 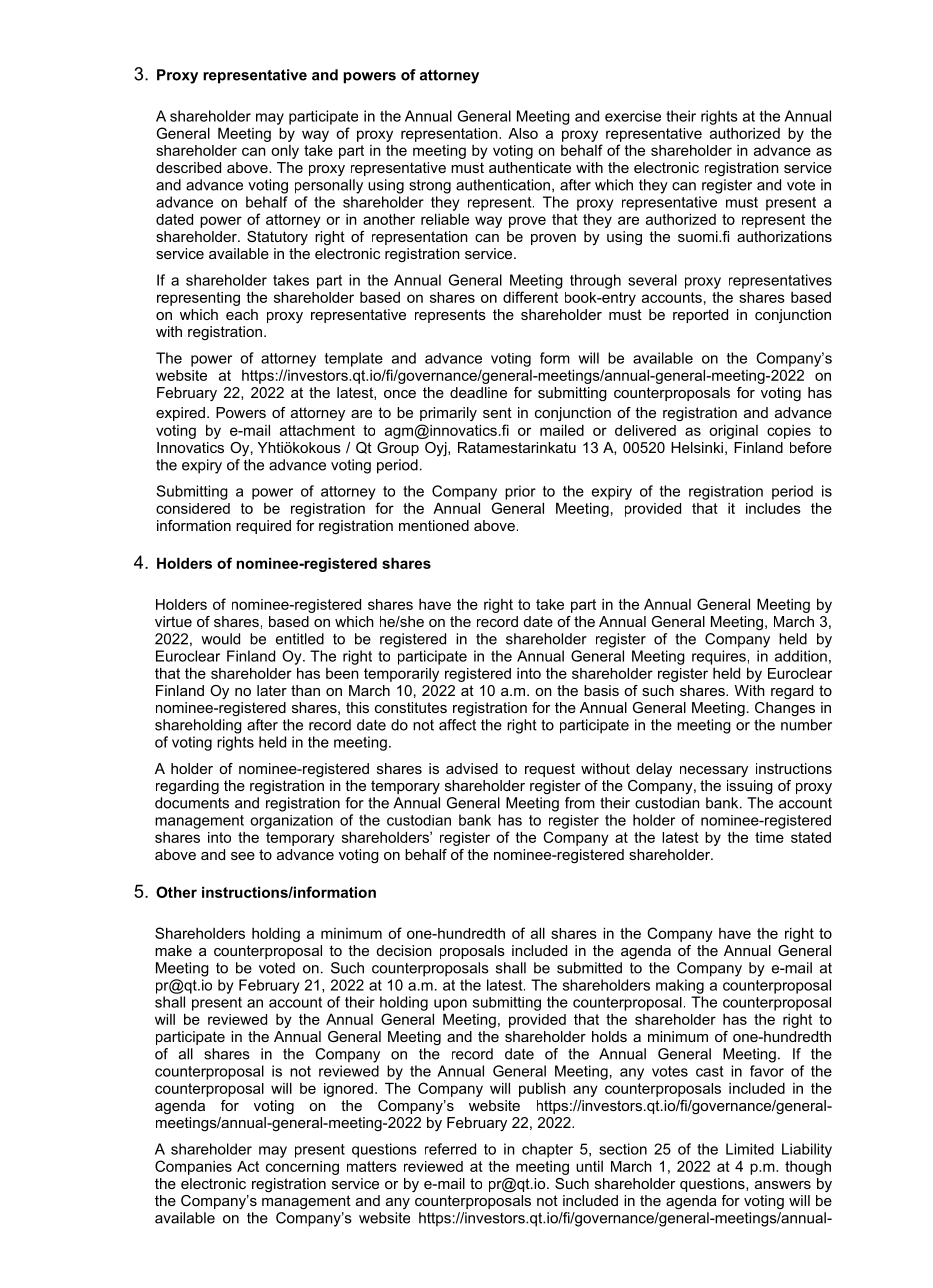 I want to click on referred, so click(x=450, y=1149).
